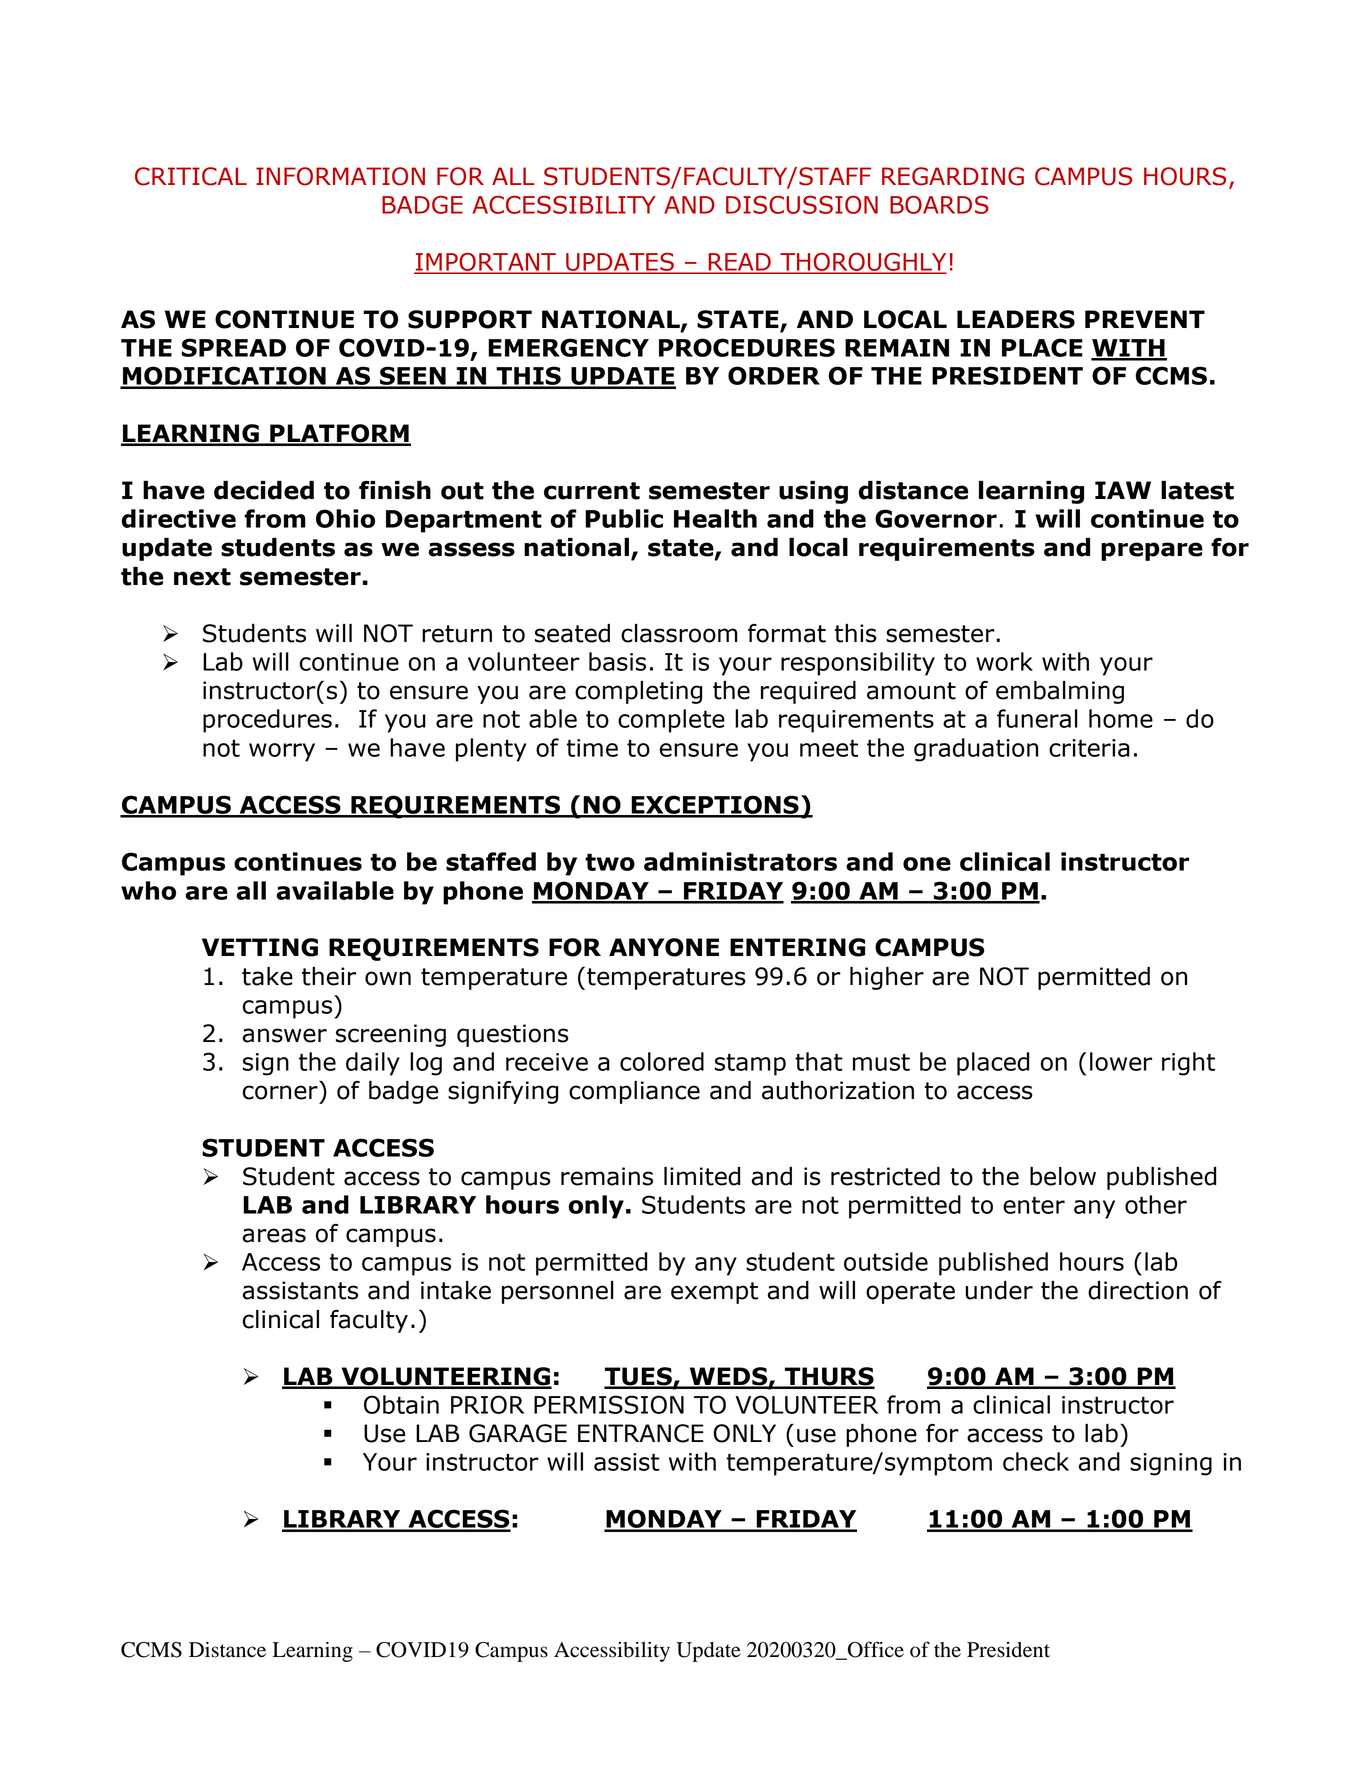  I want to click on CRITICAL, so click(191, 176).
